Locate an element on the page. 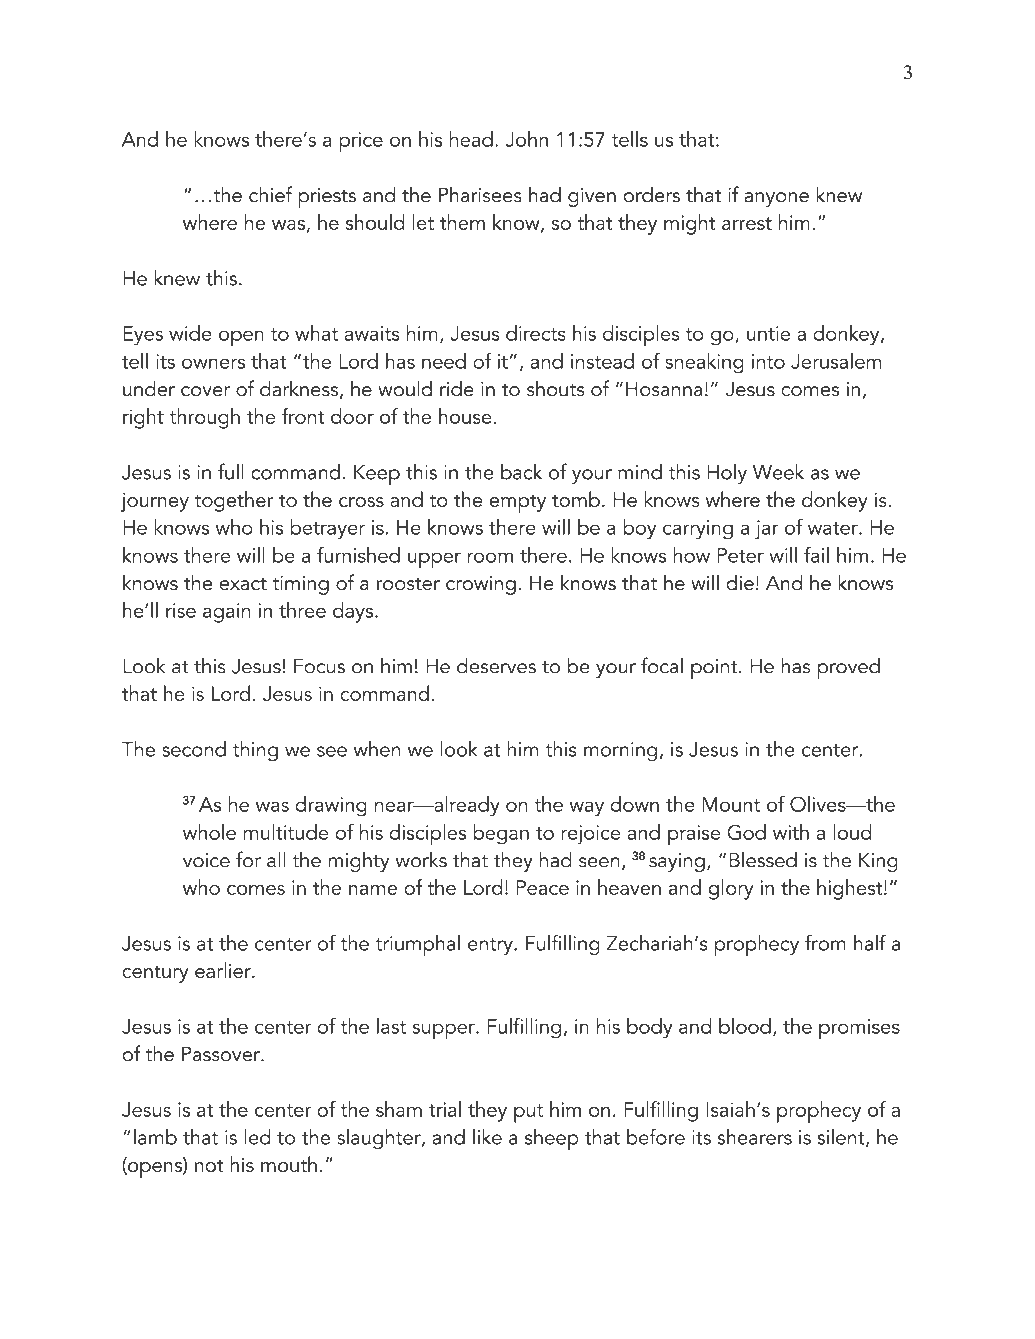 This document has width=1035, height=1339. chief is located at coordinates (270, 194).
